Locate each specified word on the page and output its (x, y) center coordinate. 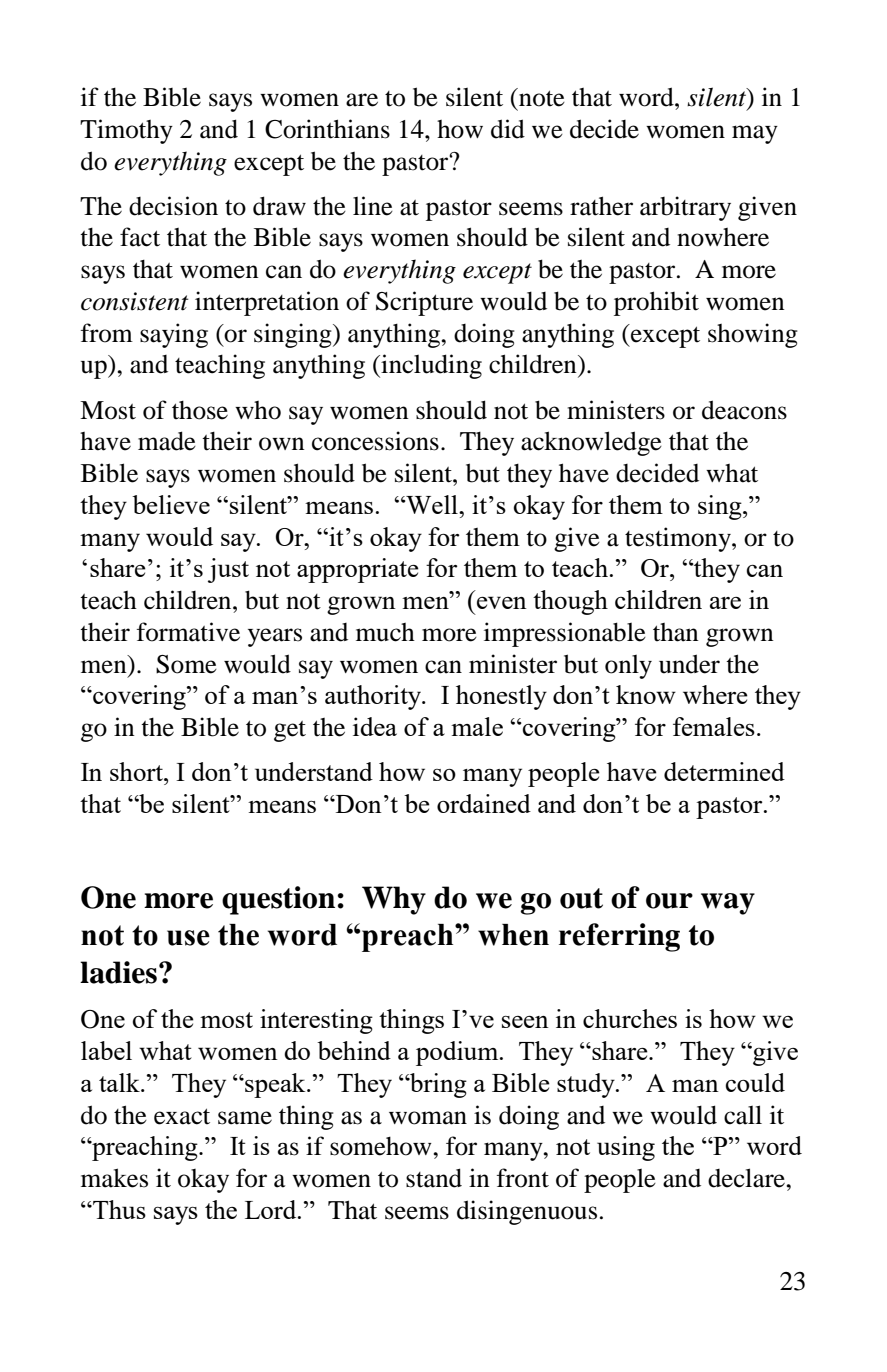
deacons (744, 410)
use (188, 938)
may (755, 134)
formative (188, 632)
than (676, 632)
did (508, 129)
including (430, 366)
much (385, 632)
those (200, 410)
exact (182, 1116)
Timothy (126, 131)
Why (394, 900)
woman (428, 1118)
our (669, 901)
